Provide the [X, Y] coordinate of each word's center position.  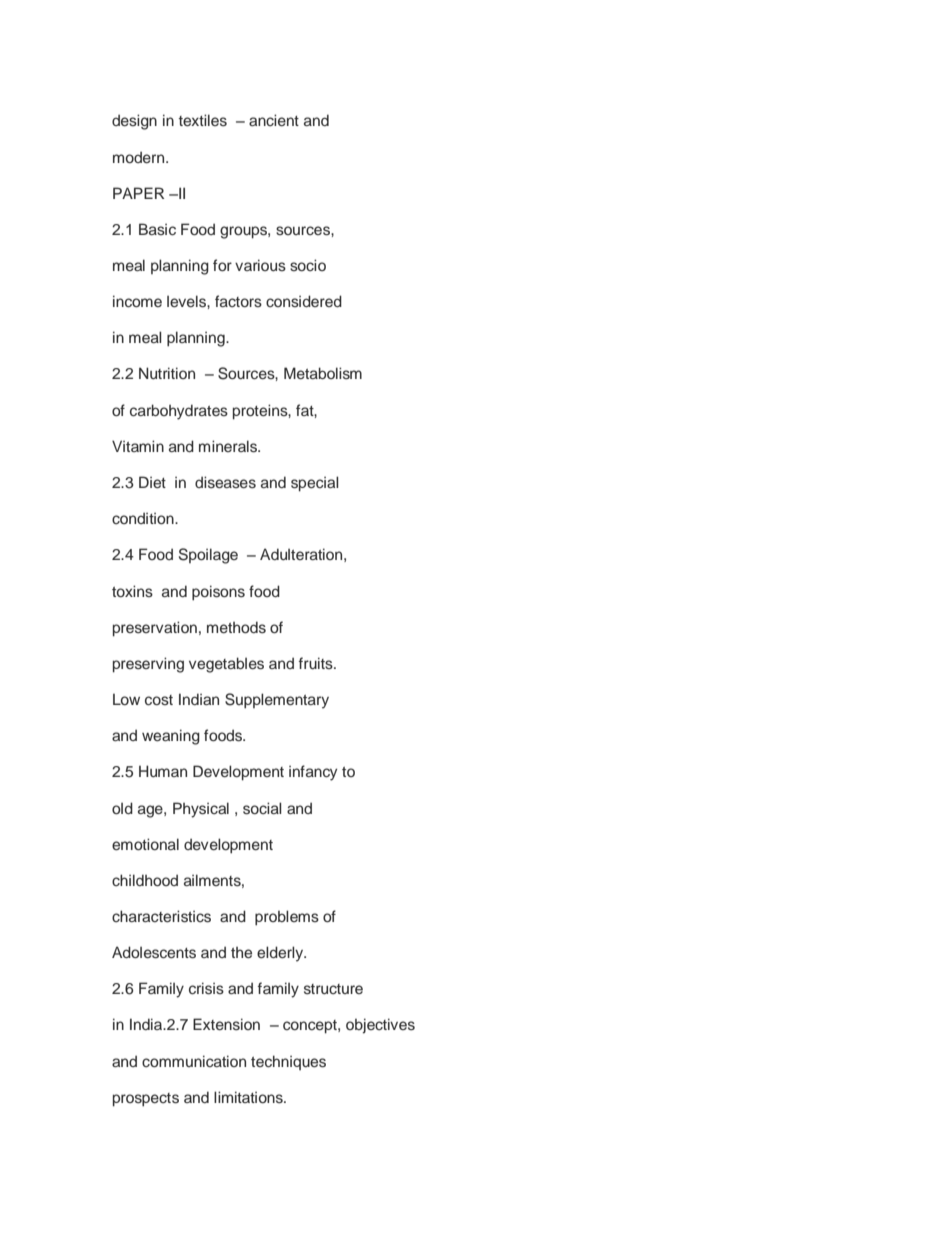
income [137, 301]
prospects [146, 1100]
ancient [274, 120]
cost [159, 700]
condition [144, 518]
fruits [317, 663]
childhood [145, 880]
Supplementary [277, 701]
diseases [225, 482]
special [314, 484]
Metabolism [323, 373]
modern [140, 157]
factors [238, 301]
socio [308, 265]
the [241, 952]
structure [333, 989]
